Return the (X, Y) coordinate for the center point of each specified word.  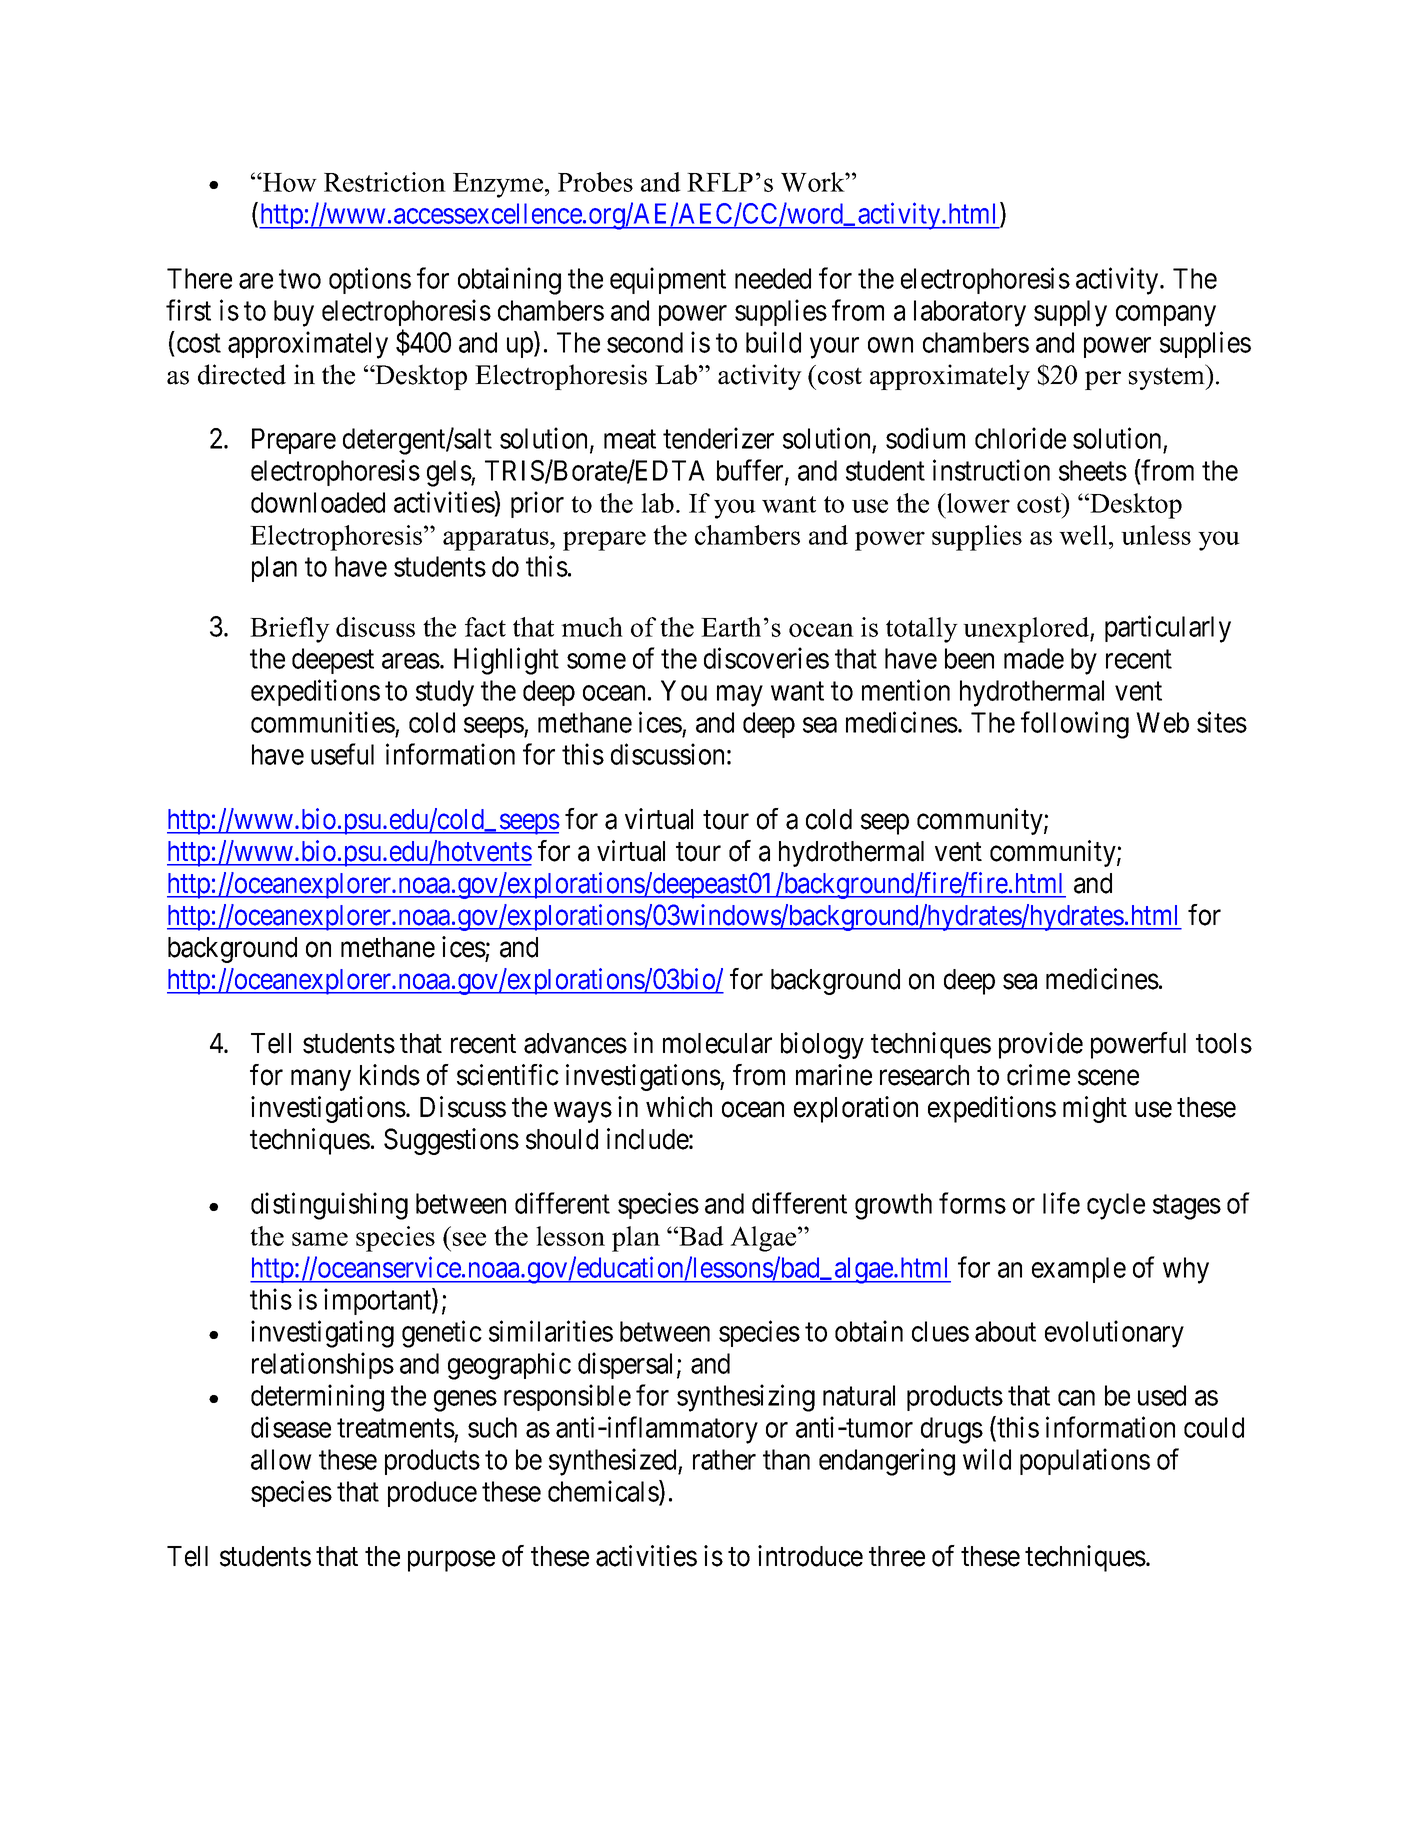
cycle (1116, 1206)
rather (724, 1459)
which (679, 1107)
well (1084, 535)
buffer (751, 471)
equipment (668, 280)
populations (1085, 1461)
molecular (717, 1043)
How (289, 182)
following (1075, 725)
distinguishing (329, 1206)
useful (342, 754)
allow (281, 1459)
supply (1070, 313)
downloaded (318, 502)
